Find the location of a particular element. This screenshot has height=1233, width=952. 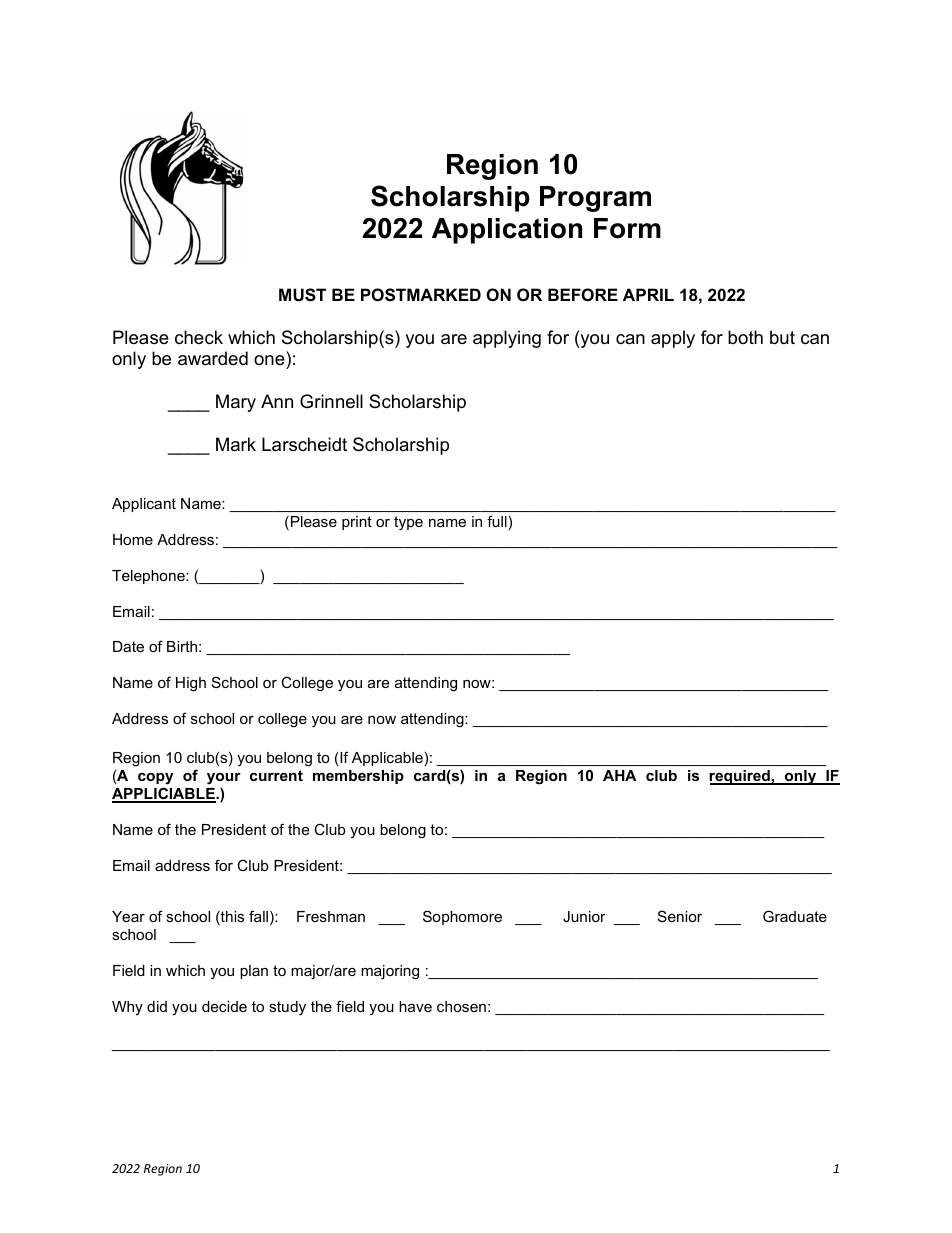

Senior is located at coordinates (680, 916).
